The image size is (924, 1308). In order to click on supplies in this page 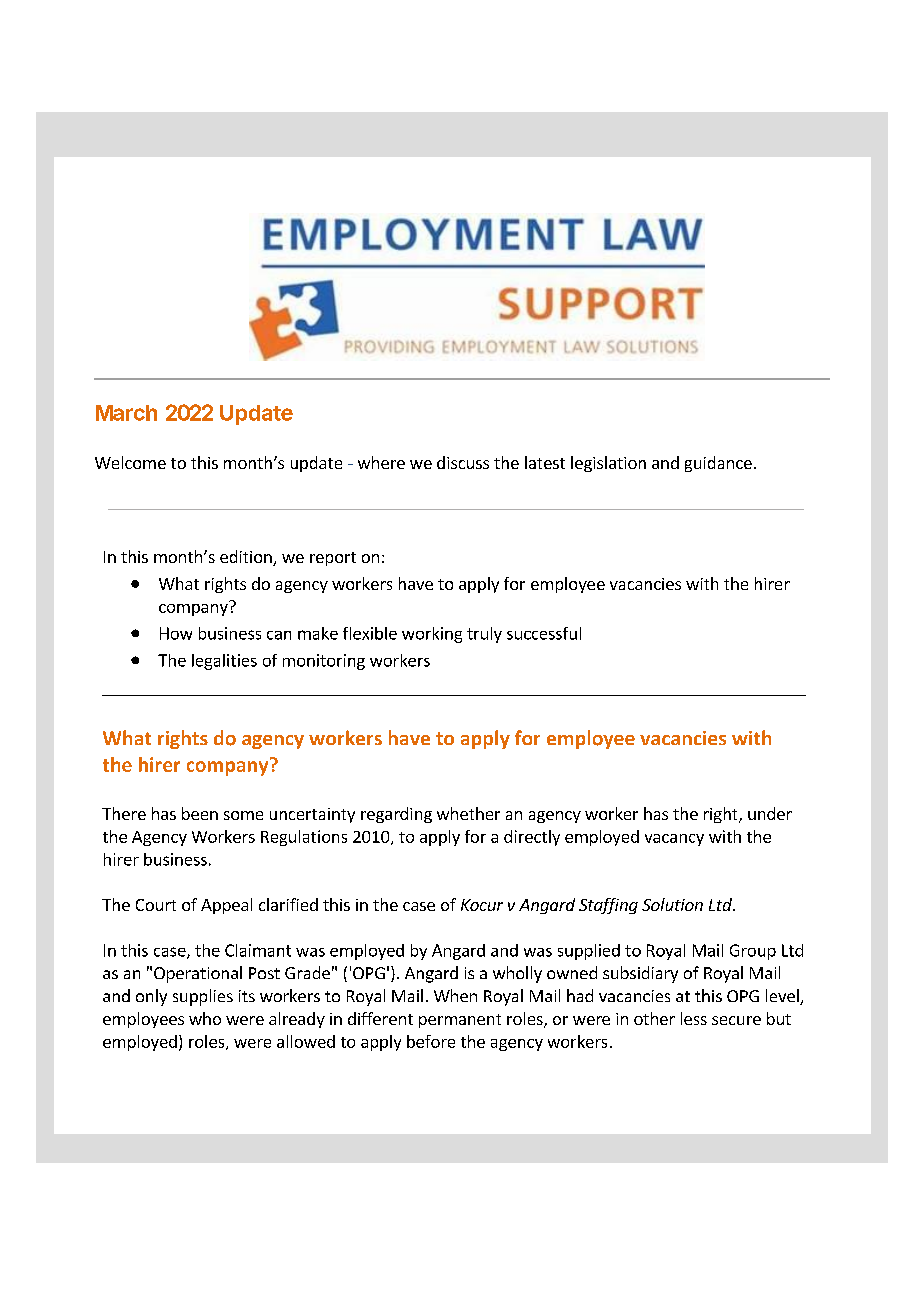, I will do `click(203, 997)`.
